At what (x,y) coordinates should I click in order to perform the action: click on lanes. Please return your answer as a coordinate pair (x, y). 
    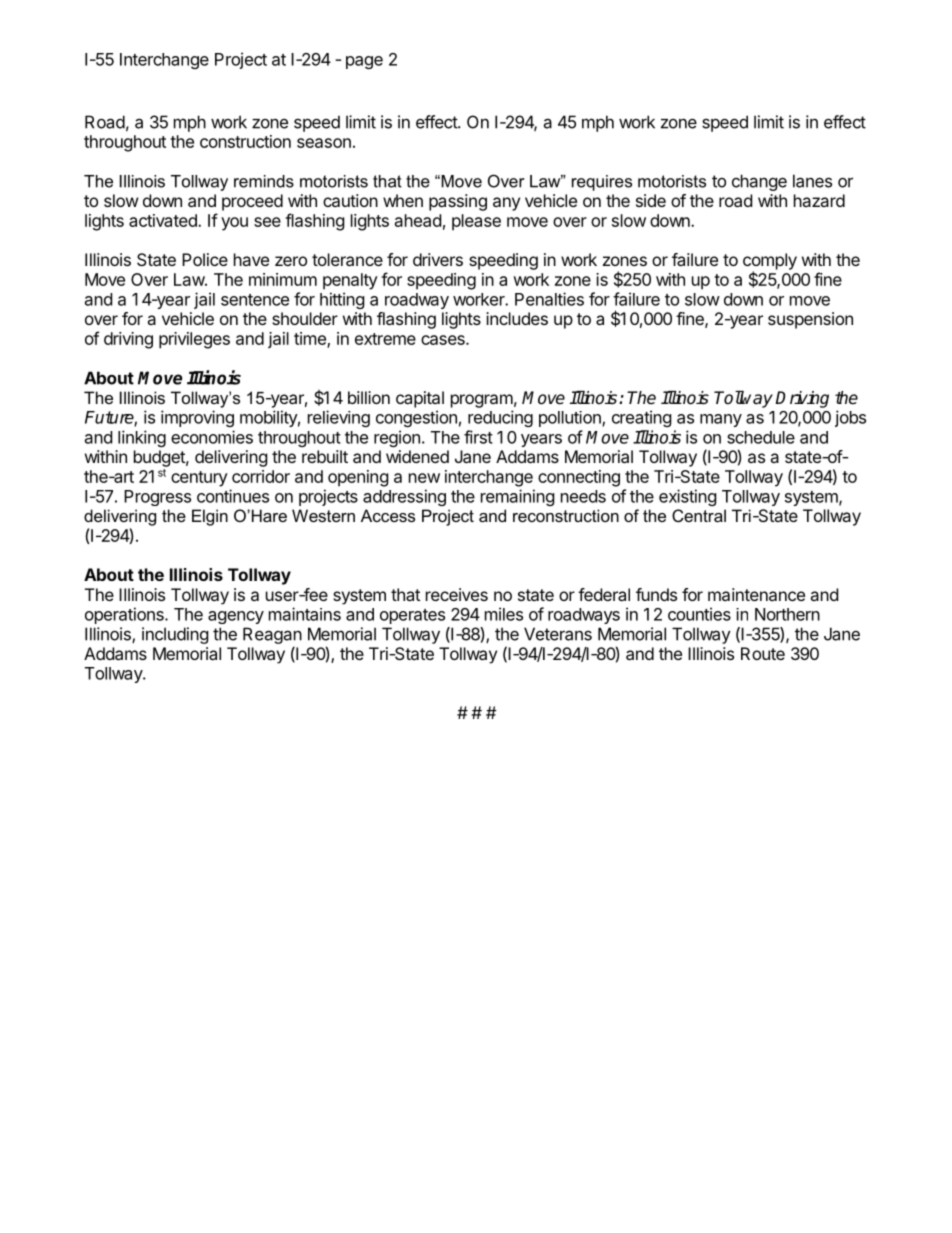
    Looking at the image, I should click on (812, 181).
